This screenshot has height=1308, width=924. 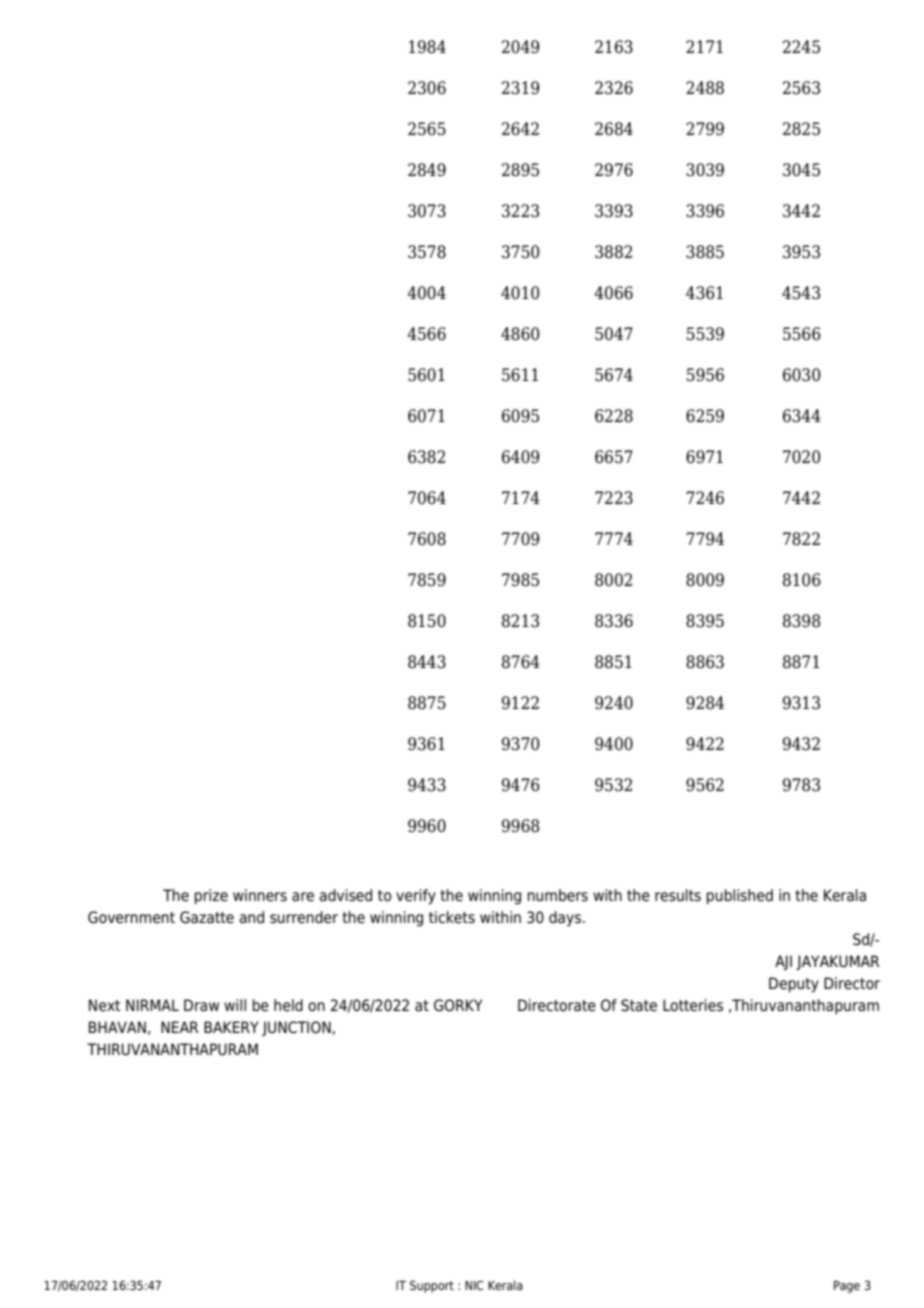 I want to click on published, so click(x=739, y=897).
